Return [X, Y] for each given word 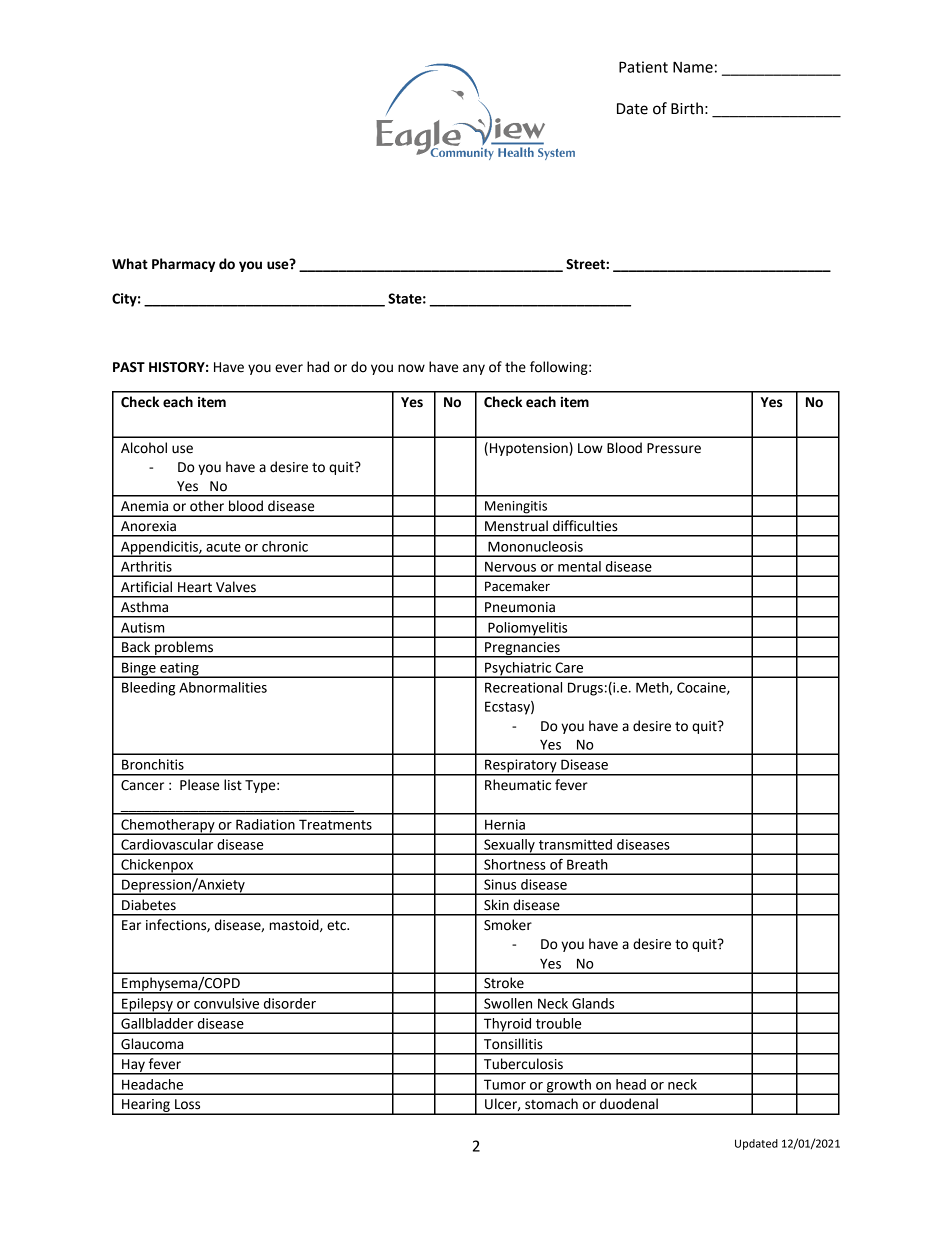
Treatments [335, 824]
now [411, 368]
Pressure [674, 448]
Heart [195, 587]
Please [199, 785]
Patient [643, 67]
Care [569, 667]
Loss [187, 1104]
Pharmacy [183, 265]
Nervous [510, 566]
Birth [687, 108]
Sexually [509, 847]
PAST [129, 367]
